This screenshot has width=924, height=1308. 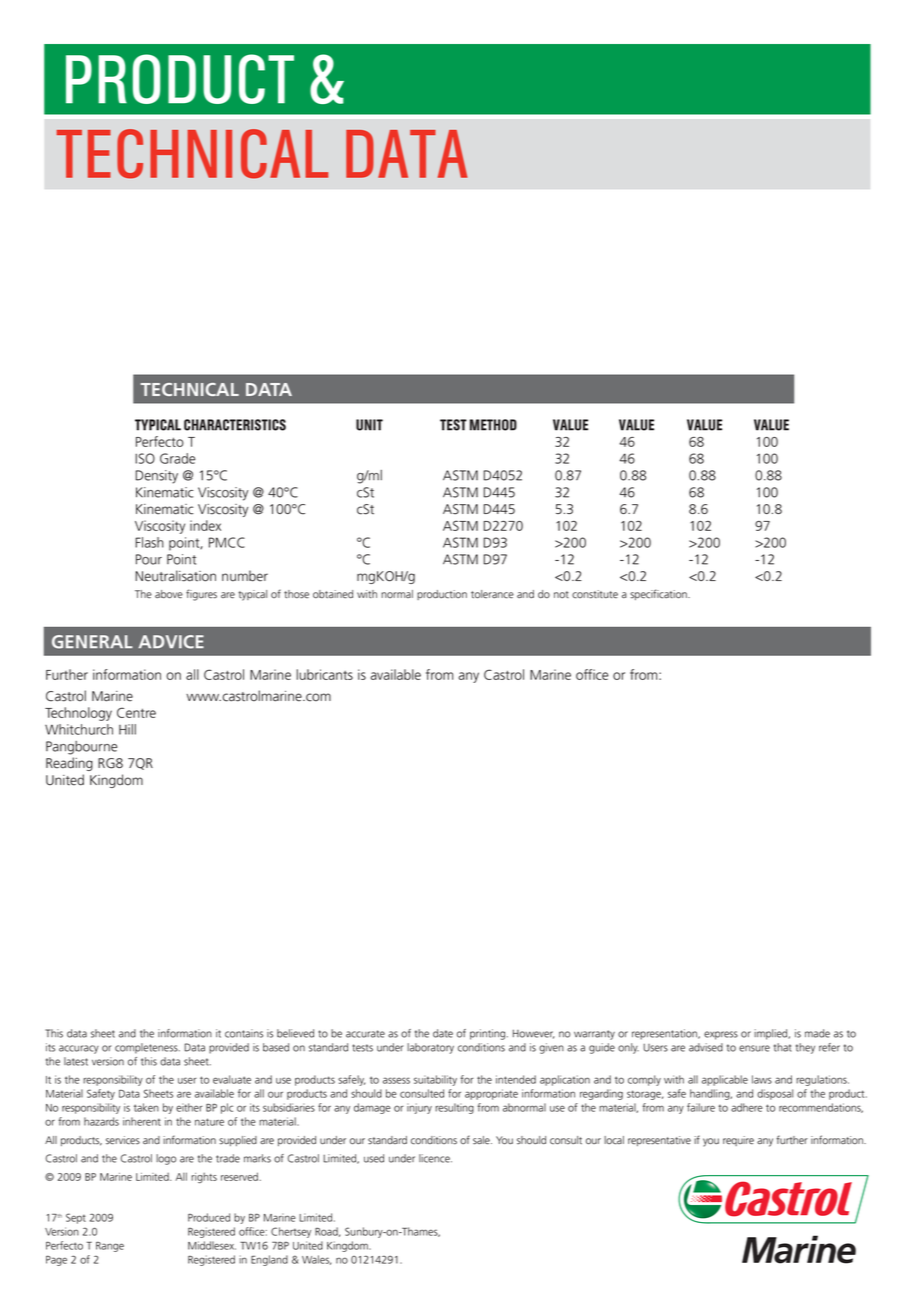 I want to click on specification, so click(x=659, y=594).
